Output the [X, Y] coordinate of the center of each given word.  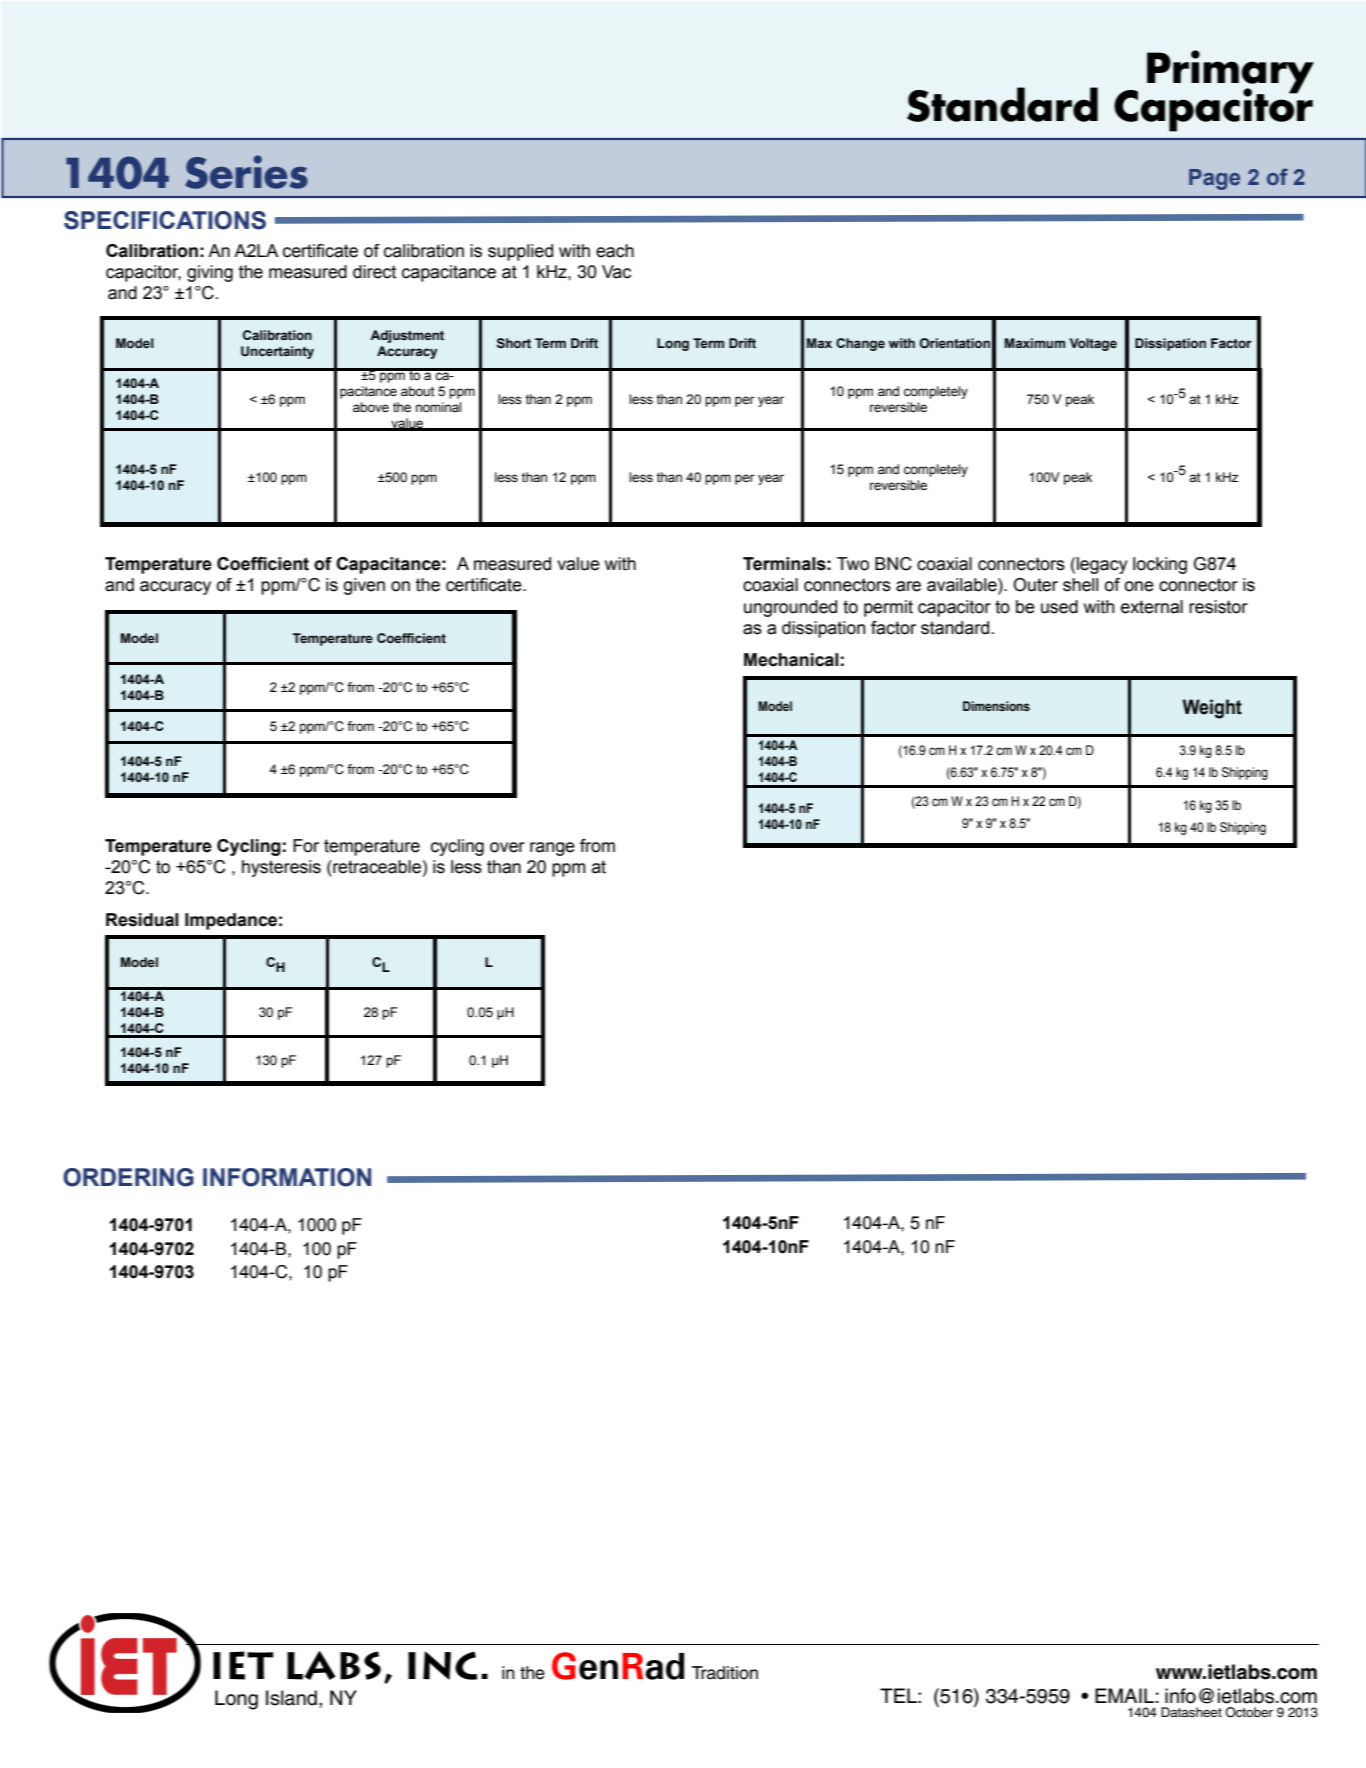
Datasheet [1191, 1712]
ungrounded [790, 608]
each [615, 251]
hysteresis [281, 868]
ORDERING [128, 1177]
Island [291, 1698]
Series [246, 172]
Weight [1212, 709]
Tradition [725, 1673]
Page [1214, 179]
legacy [1102, 565]
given [364, 586]
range [552, 849]
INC [442, 1665]
